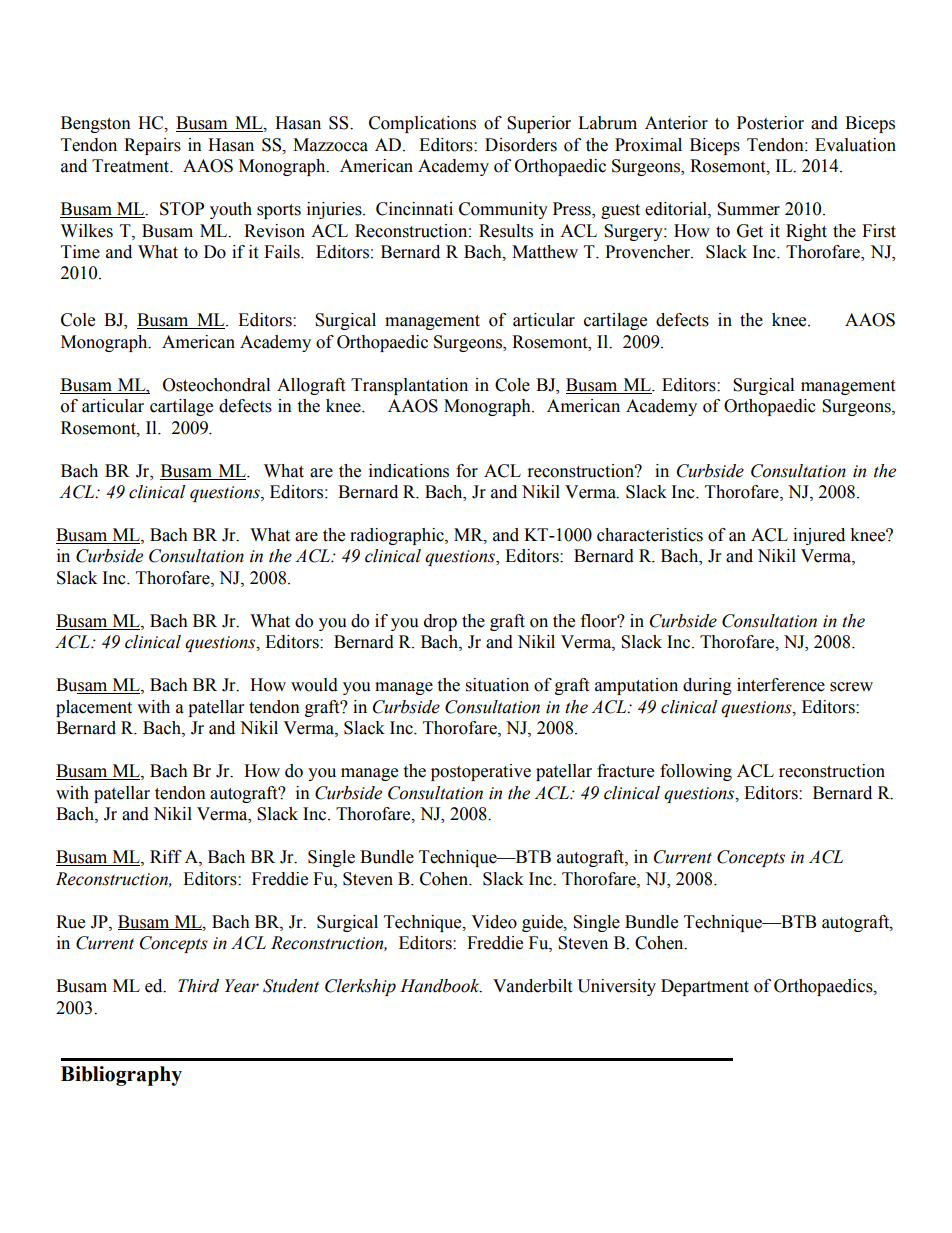  What do you see at coordinates (819, 536) in the document?
I see `injured` at bounding box center [819, 536].
